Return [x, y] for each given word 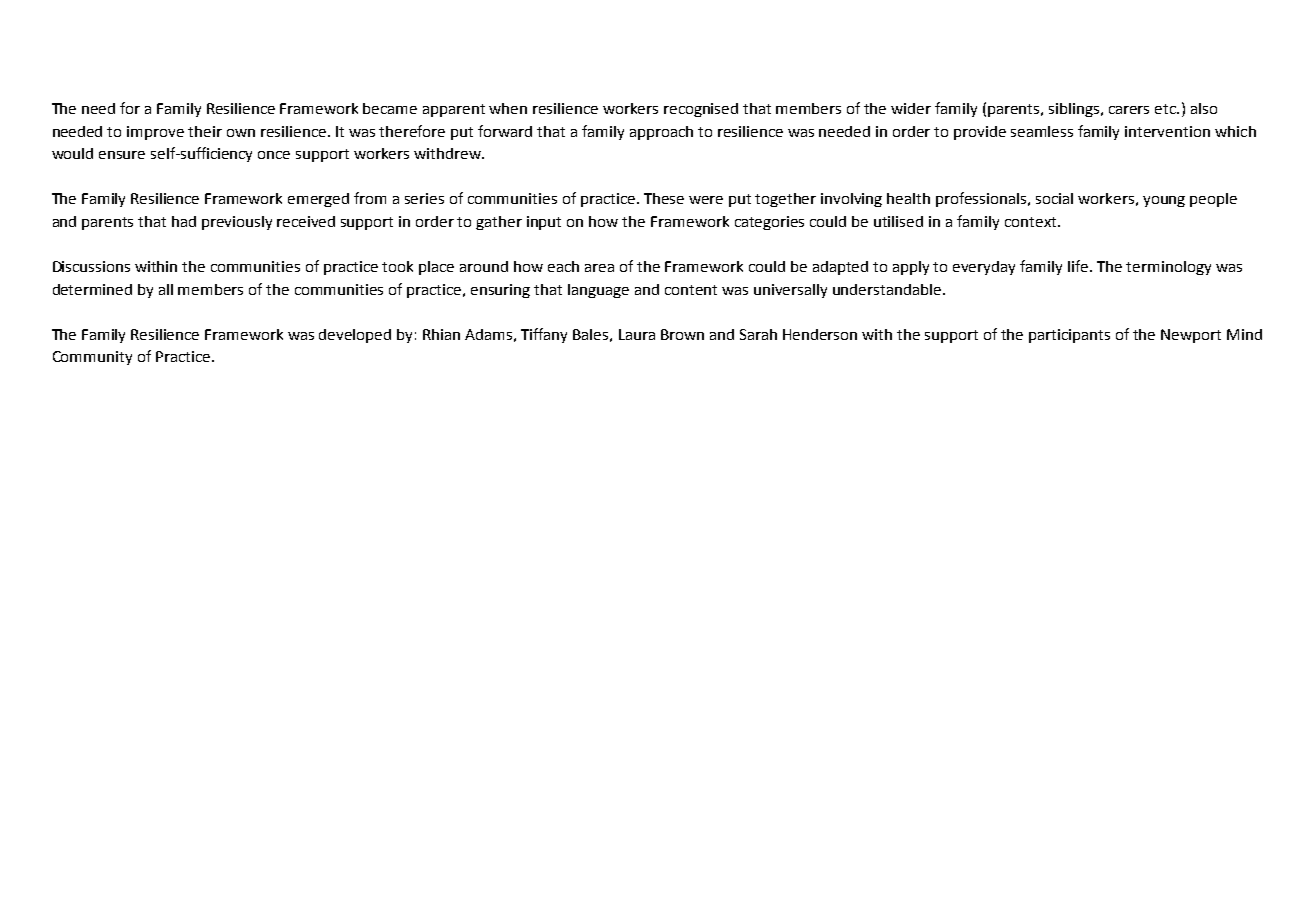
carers [1129, 110]
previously [237, 223]
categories [769, 223]
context [1032, 222]
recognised [701, 110]
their [205, 131]
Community [92, 358]
